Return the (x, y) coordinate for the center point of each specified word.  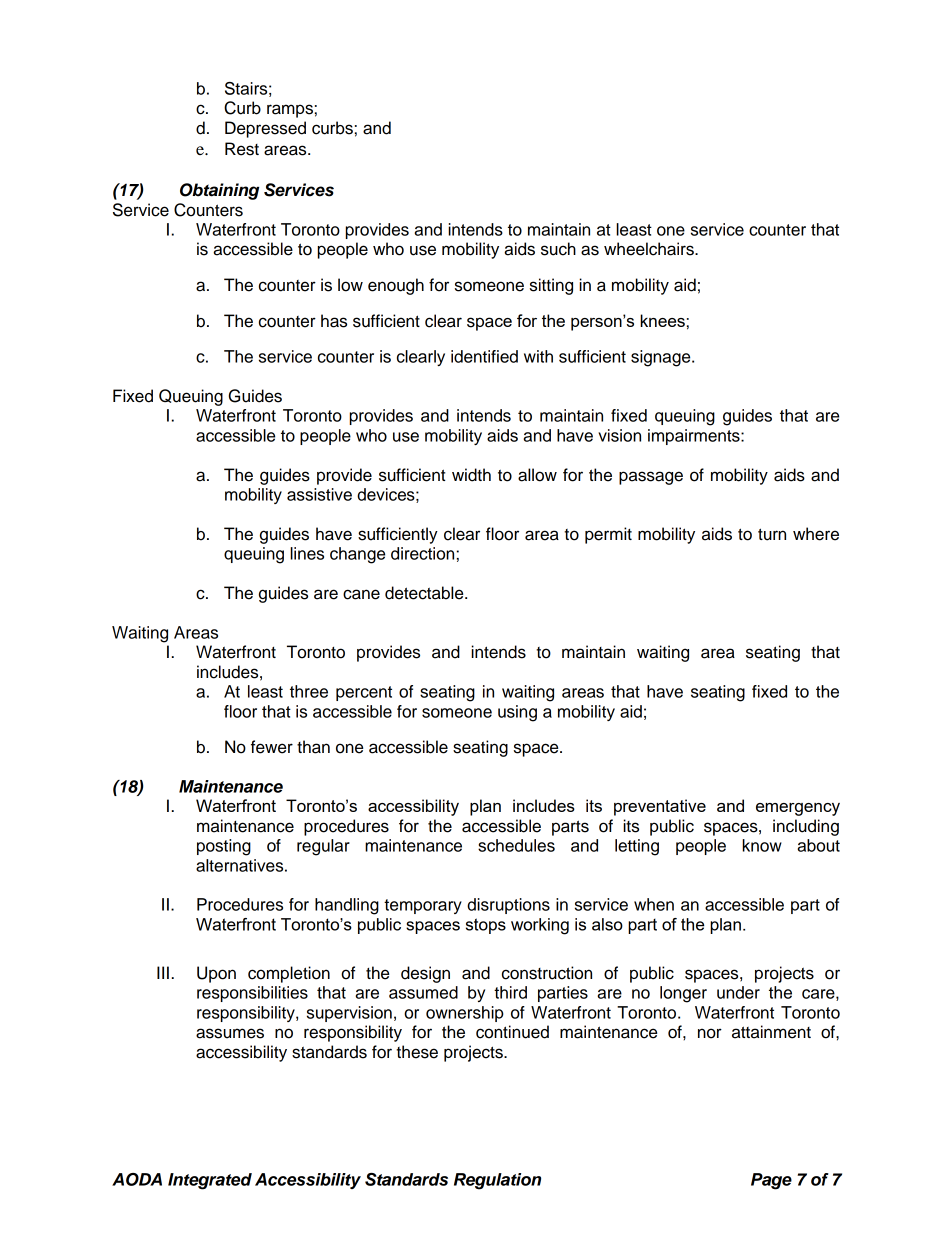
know (762, 845)
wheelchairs (650, 249)
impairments (695, 437)
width (471, 475)
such (558, 249)
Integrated (210, 1181)
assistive (319, 494)
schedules (516, 845)
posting (224, 847)
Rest (242, 149)
